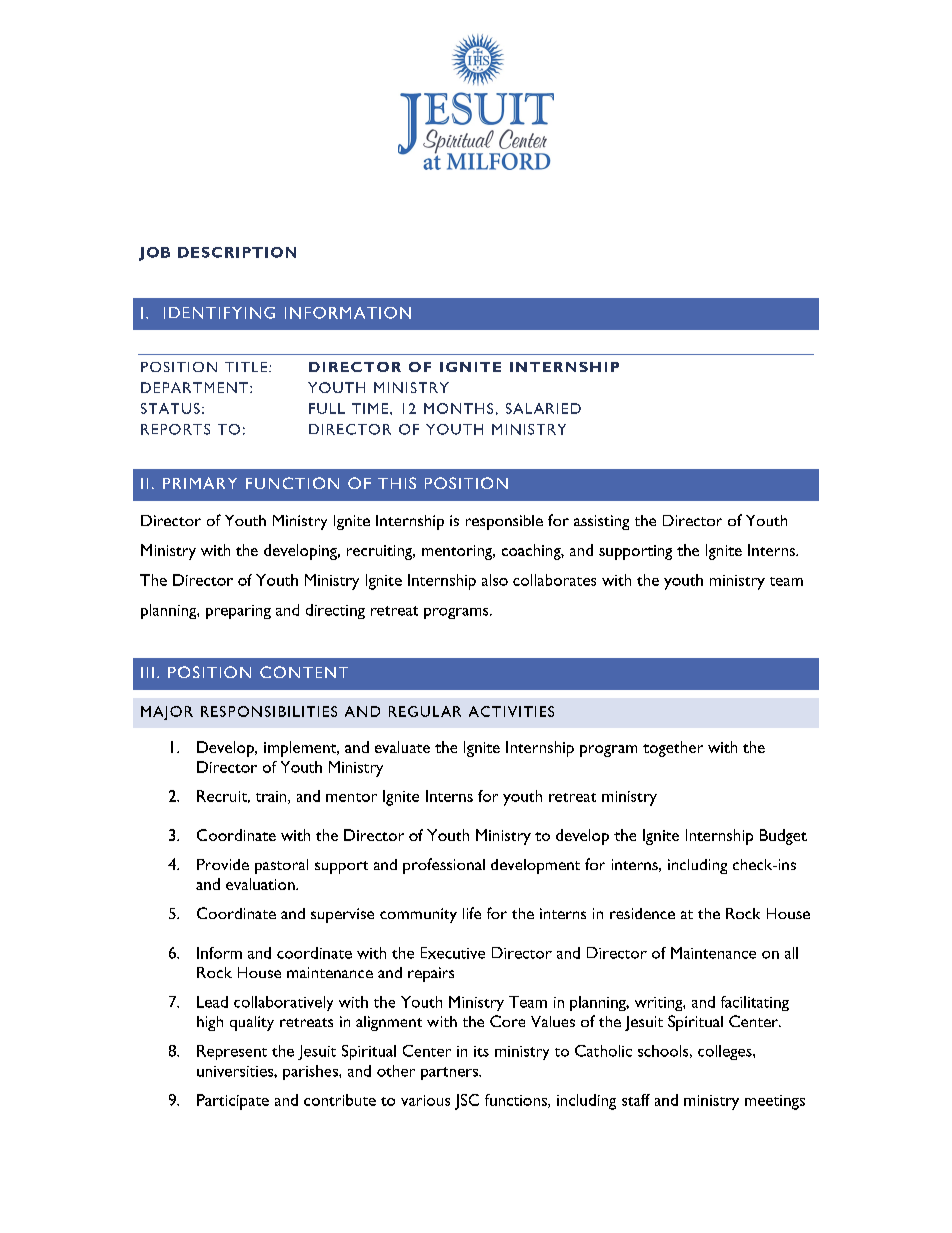 The width and height of the screenshot is (952, 1233). What do you see at coordinates (261, 884) in the screenshot?
I see `evaluation` at bounding box center [261, 884].
